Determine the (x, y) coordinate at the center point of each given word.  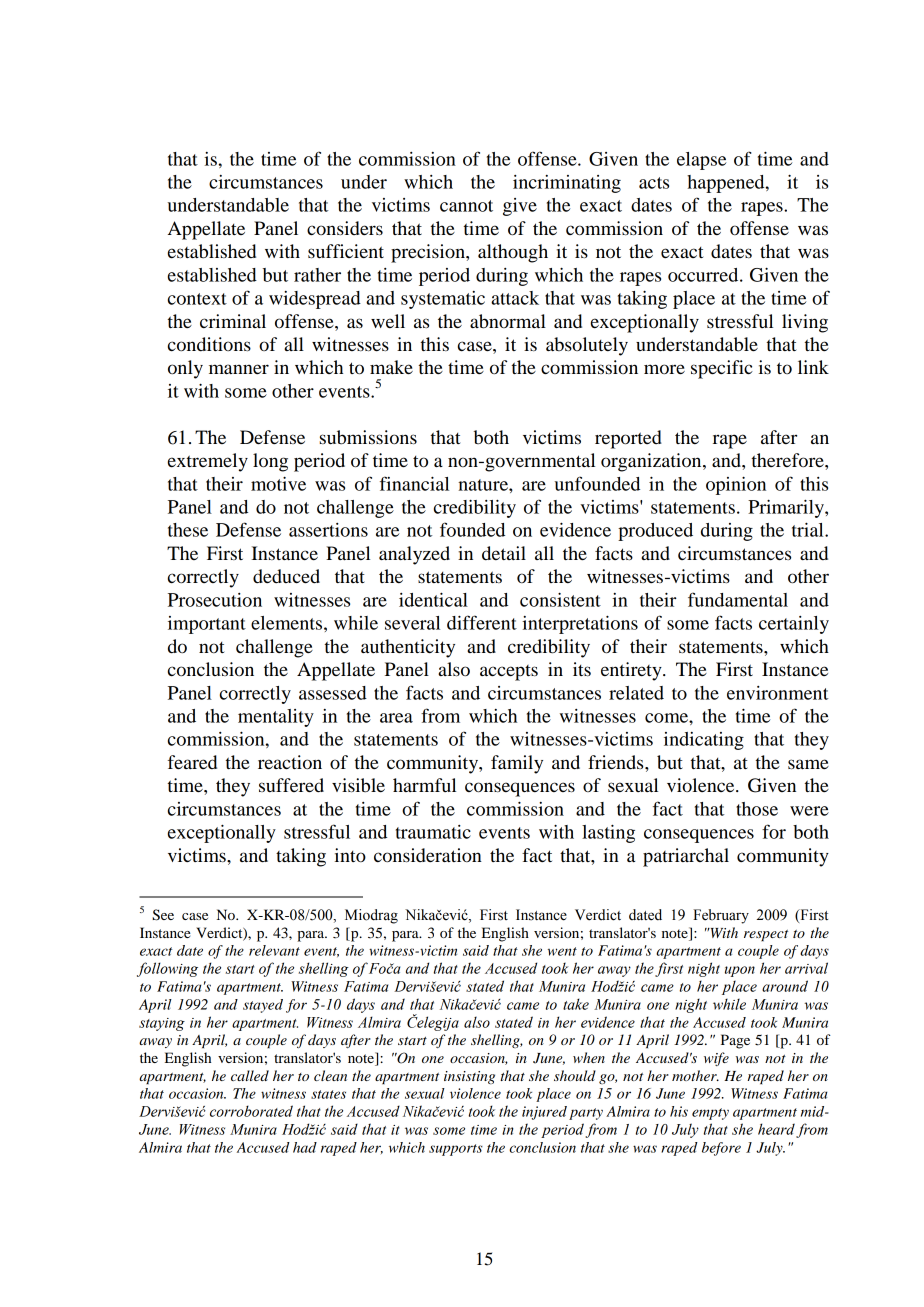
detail (504, 553)
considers (345, 228)
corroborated (251, 1111)
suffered (291, 785)
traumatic (433, 832)
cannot (466, 206)
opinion (736, 485)
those (757, 809)
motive (278, 483)
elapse (701, 161)
